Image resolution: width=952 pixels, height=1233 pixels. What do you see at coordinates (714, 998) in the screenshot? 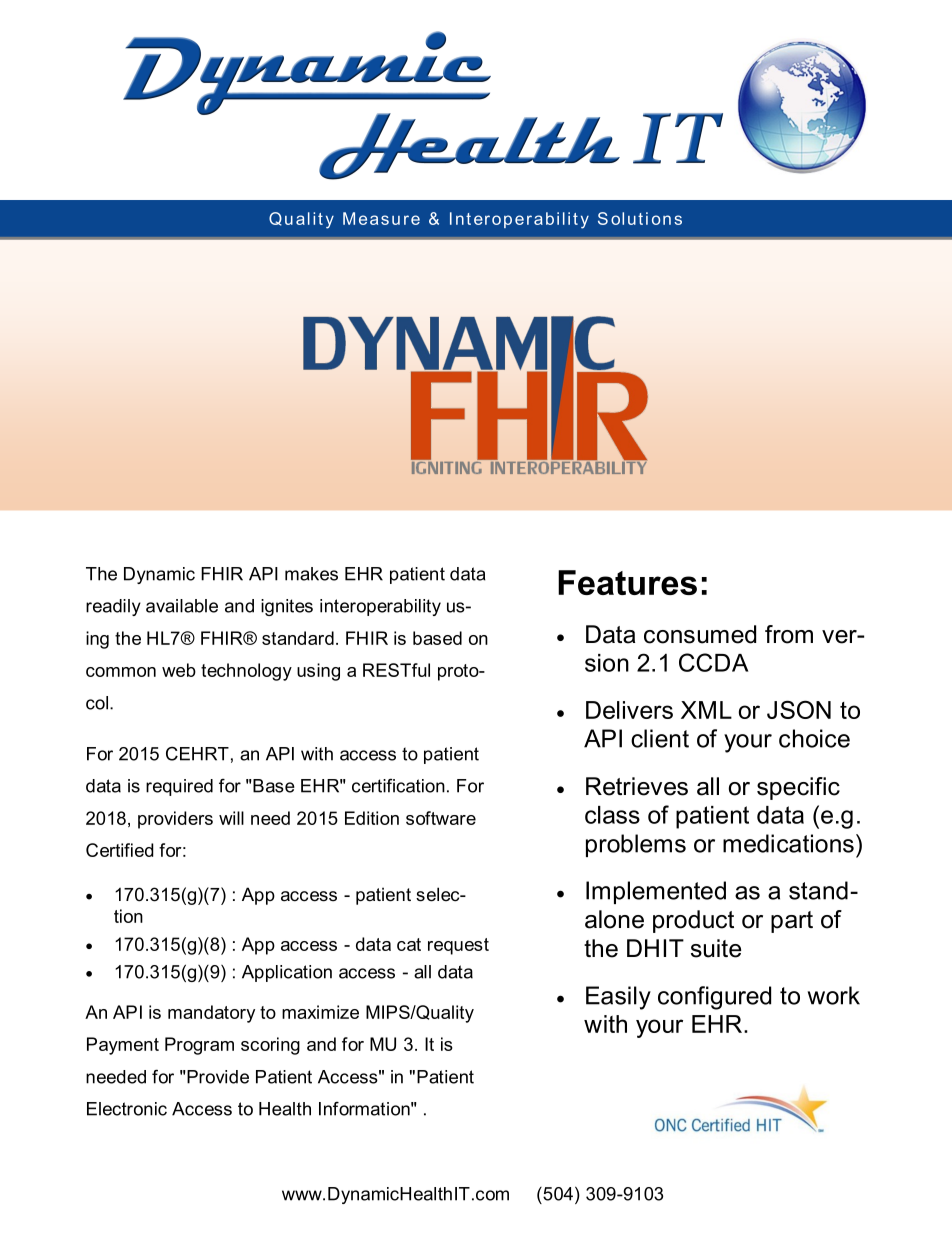
I see `configured` at bounding box center [714, 998].
